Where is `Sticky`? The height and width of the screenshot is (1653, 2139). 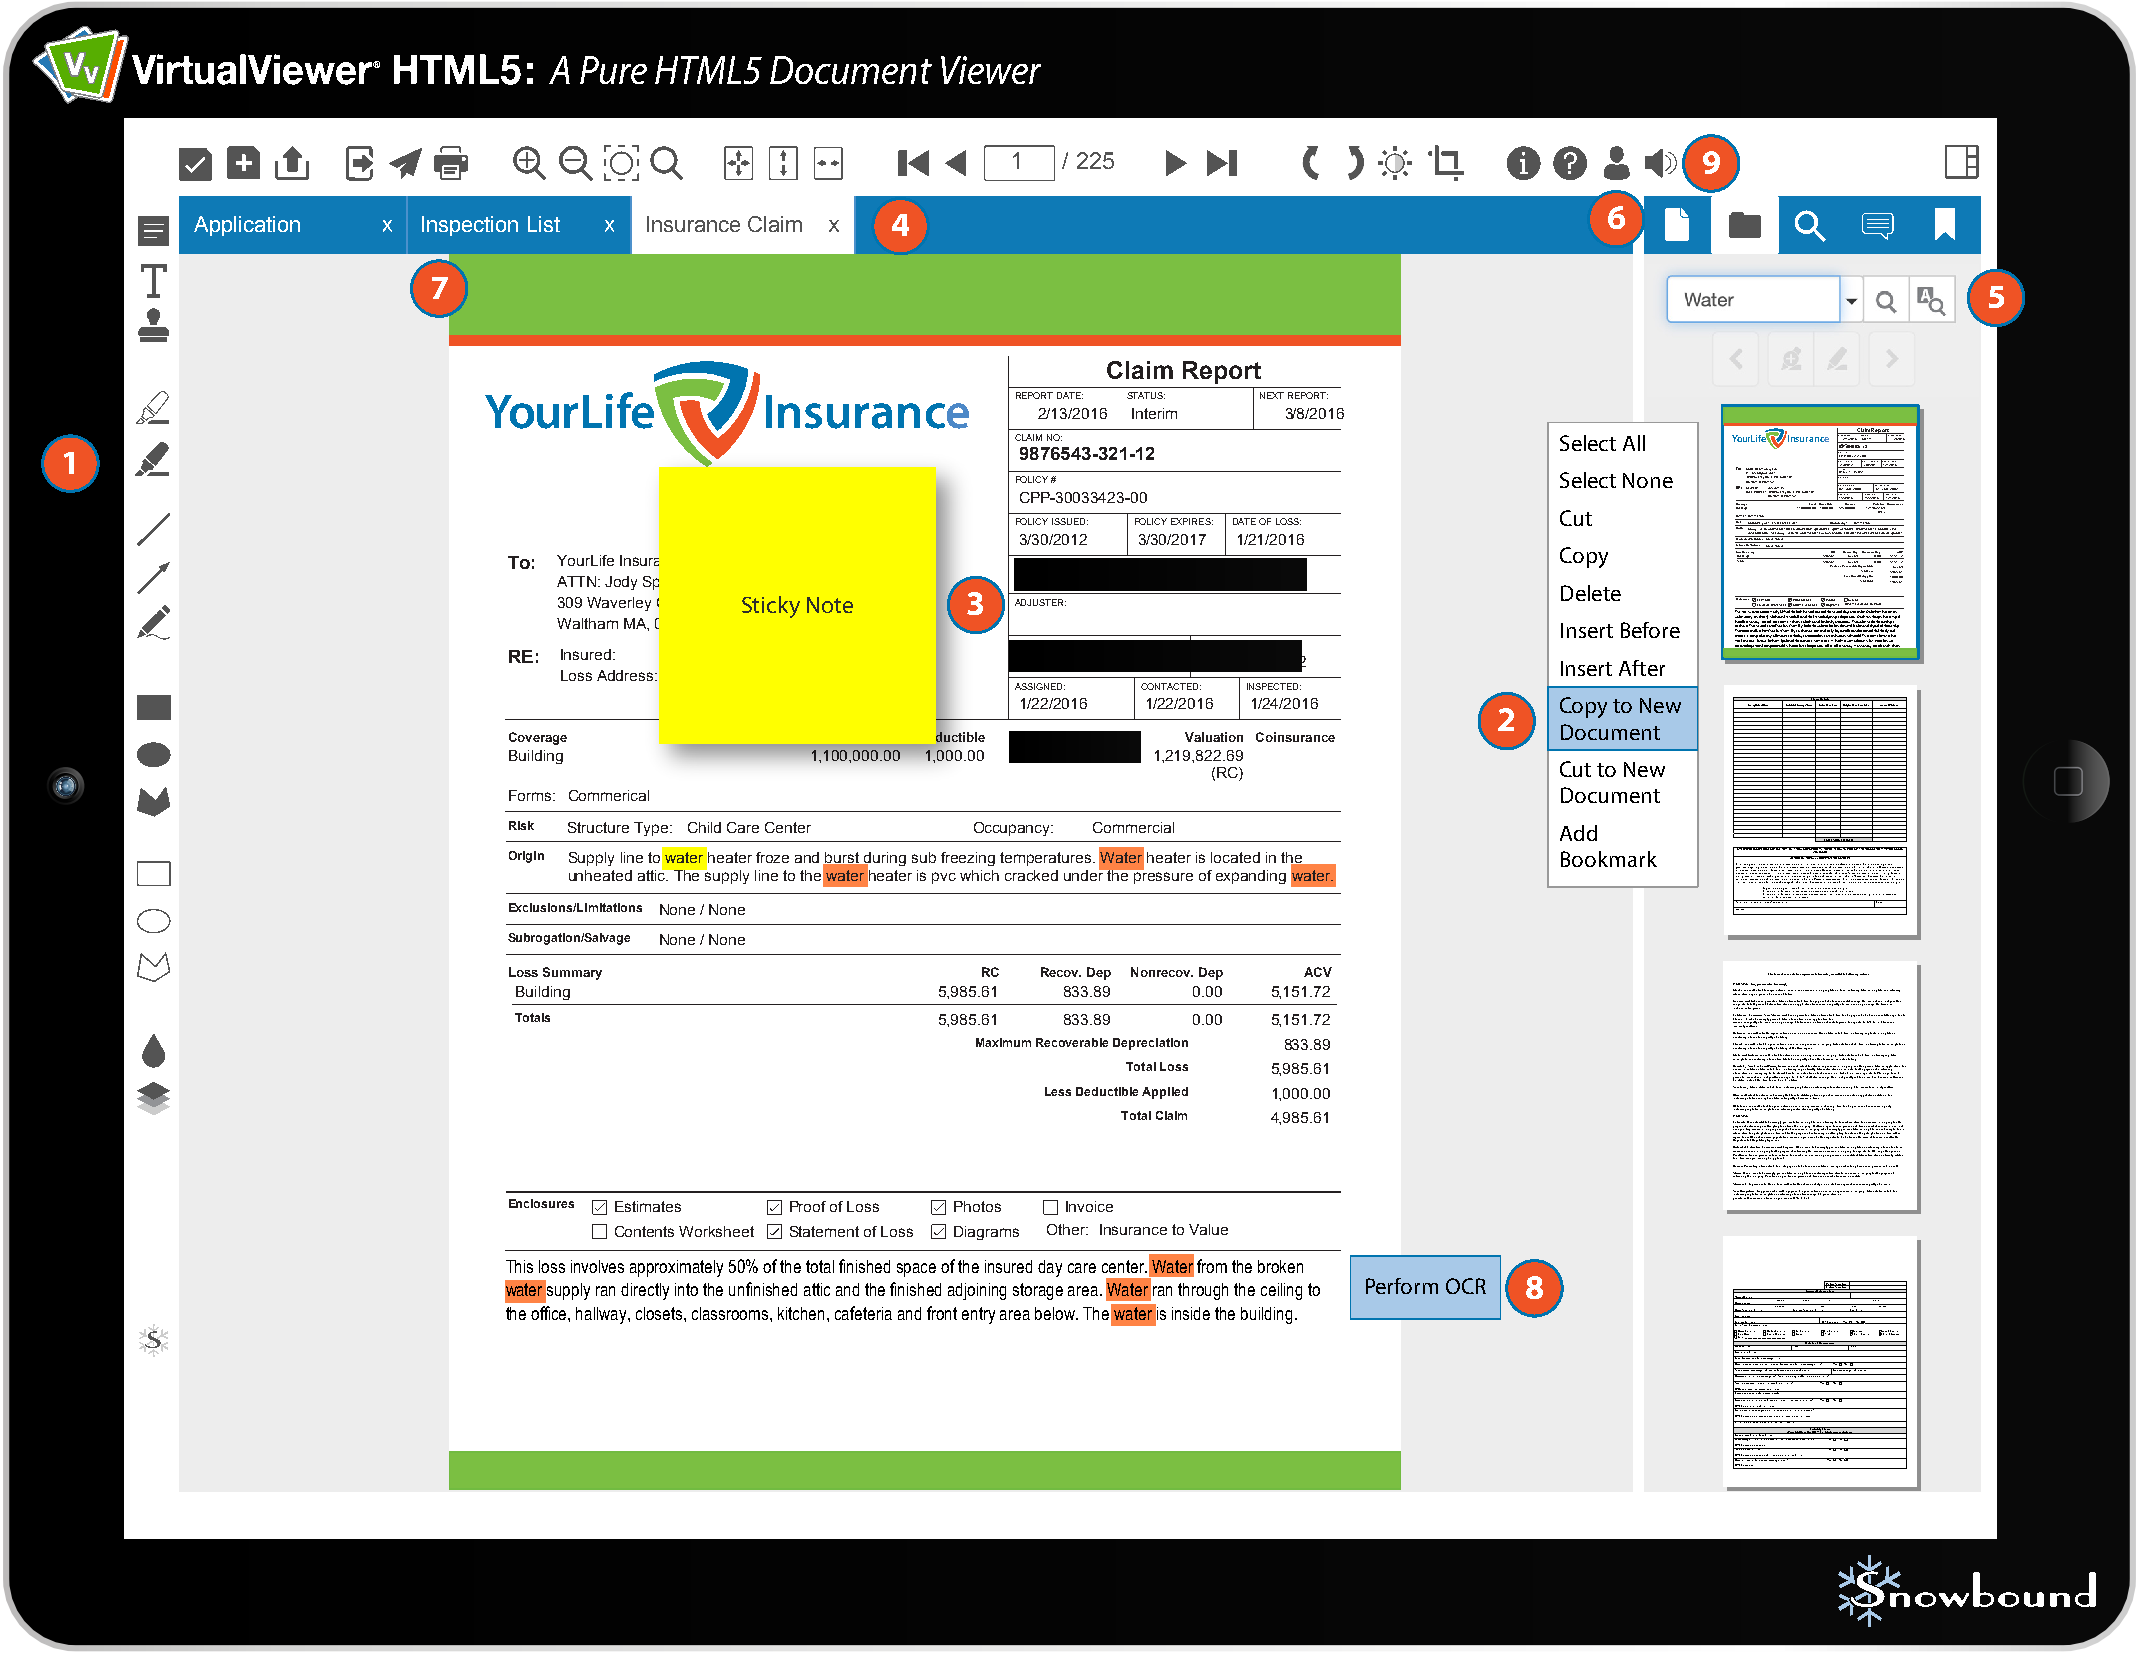 Sticky is located at coordinates (771, 607).
